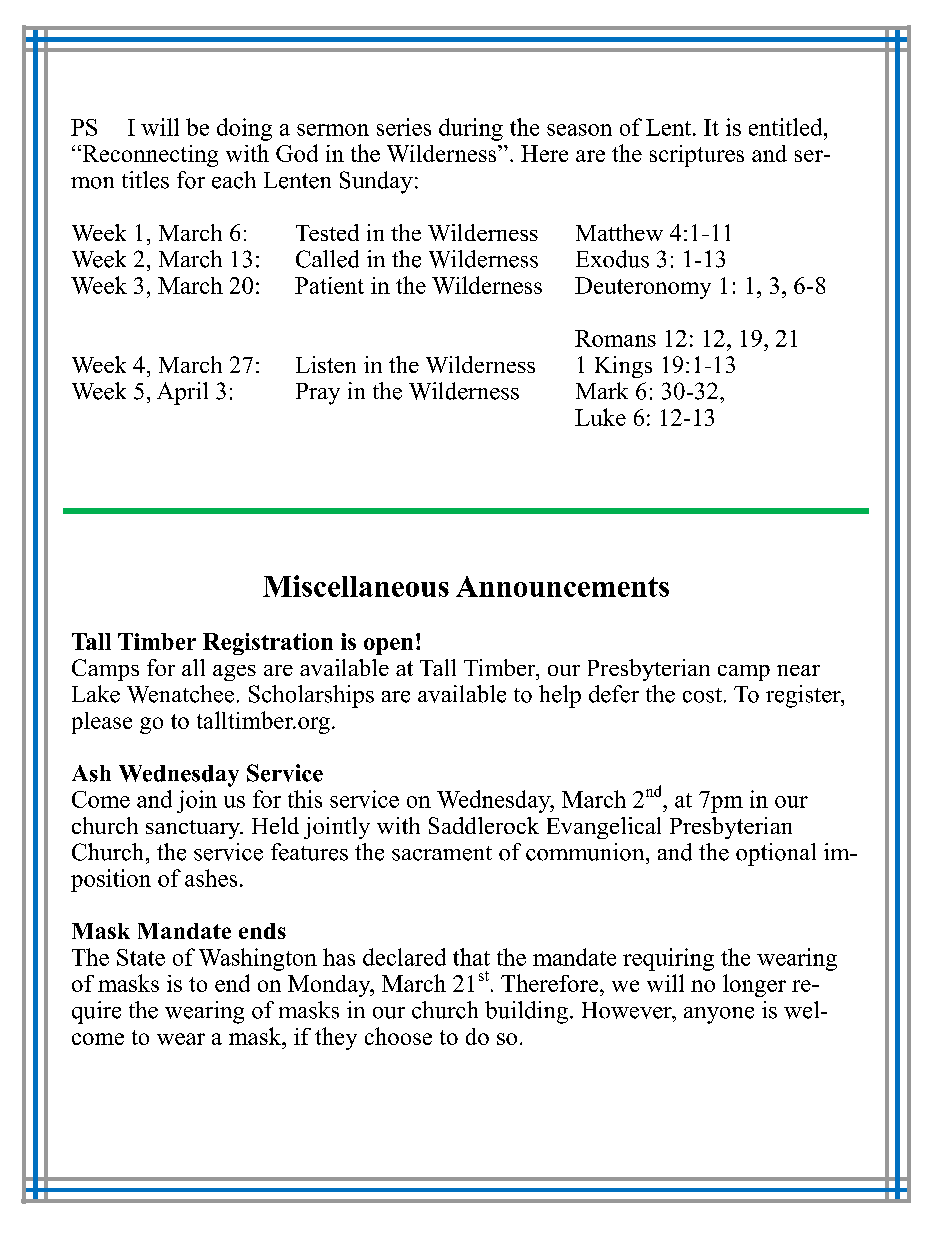 This document has width=952, height=1233. Describe the element at coordinates (149, 156) in the document. I see `Reconnecting` at that location.
